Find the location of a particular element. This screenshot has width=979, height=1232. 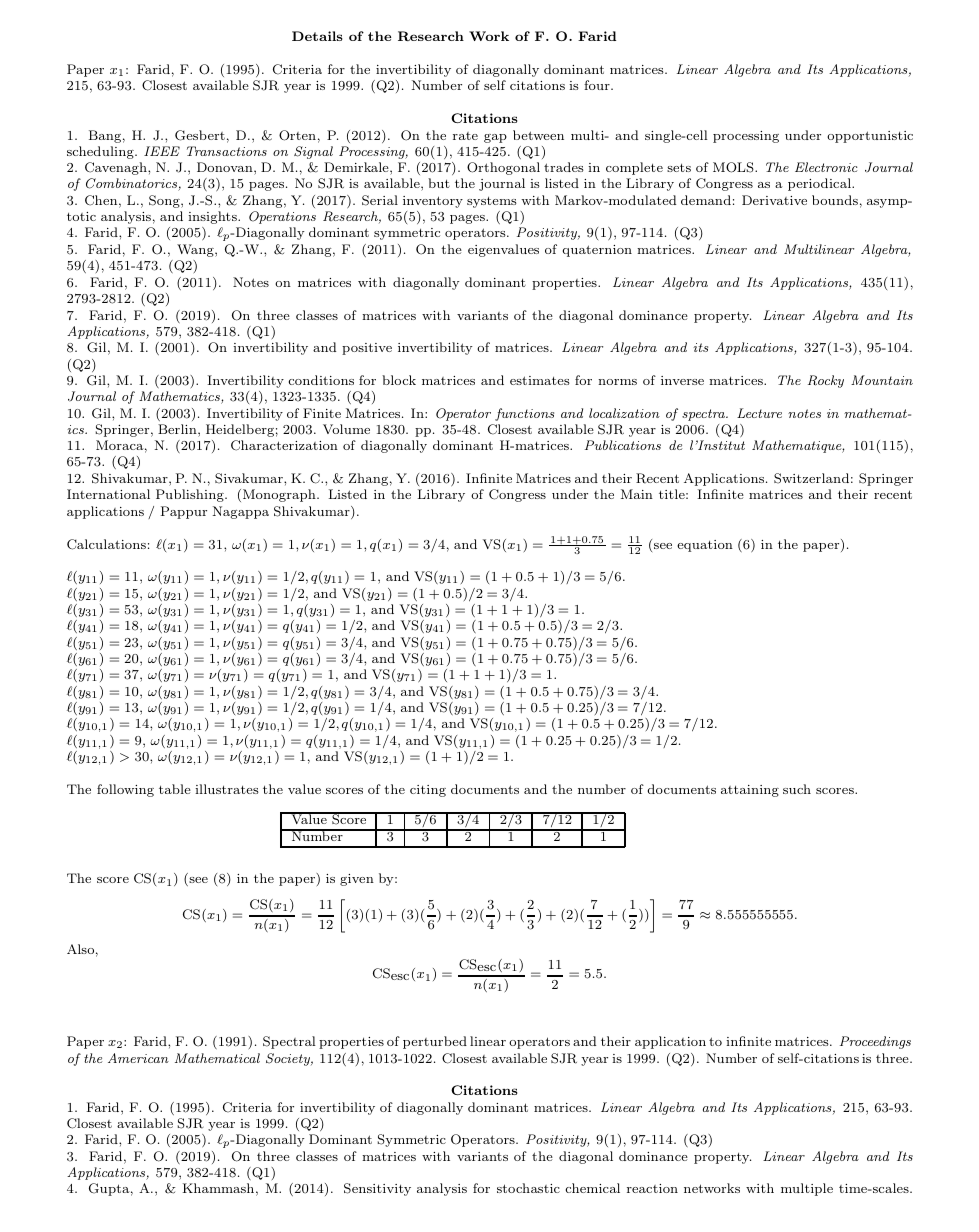

Main is located at coordinates (637, 494).
